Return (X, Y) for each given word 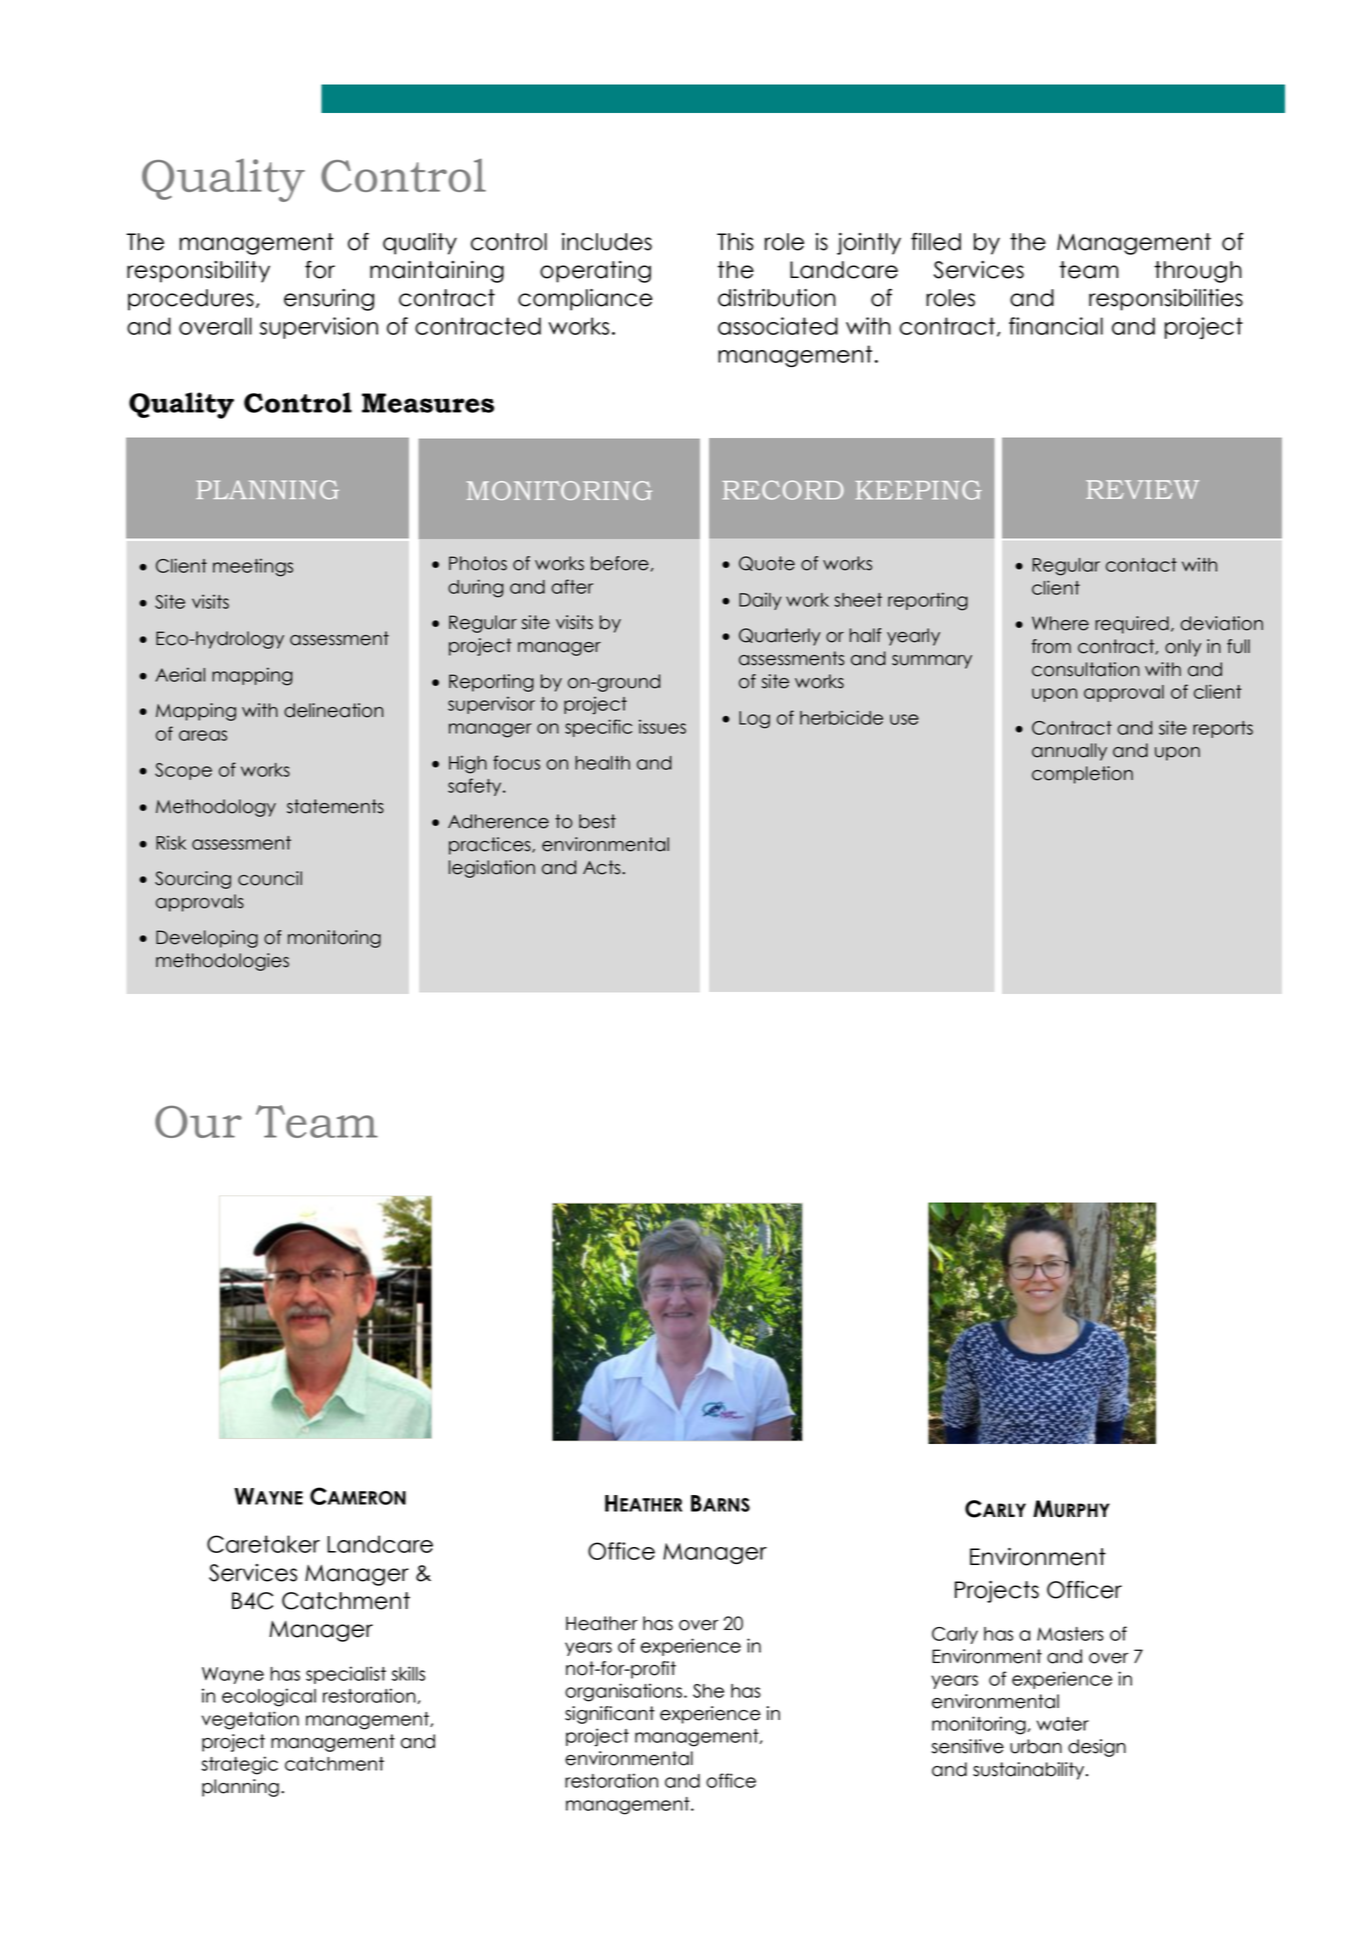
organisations (623, 1692)
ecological (269, 1697)
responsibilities (1166, 300)
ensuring (329, 300)
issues (662, 726)
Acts (603, 867)
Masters (1070, 1634)
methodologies (222, 962)
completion (1082, 775)
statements (335, 806)
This (735, 242)
